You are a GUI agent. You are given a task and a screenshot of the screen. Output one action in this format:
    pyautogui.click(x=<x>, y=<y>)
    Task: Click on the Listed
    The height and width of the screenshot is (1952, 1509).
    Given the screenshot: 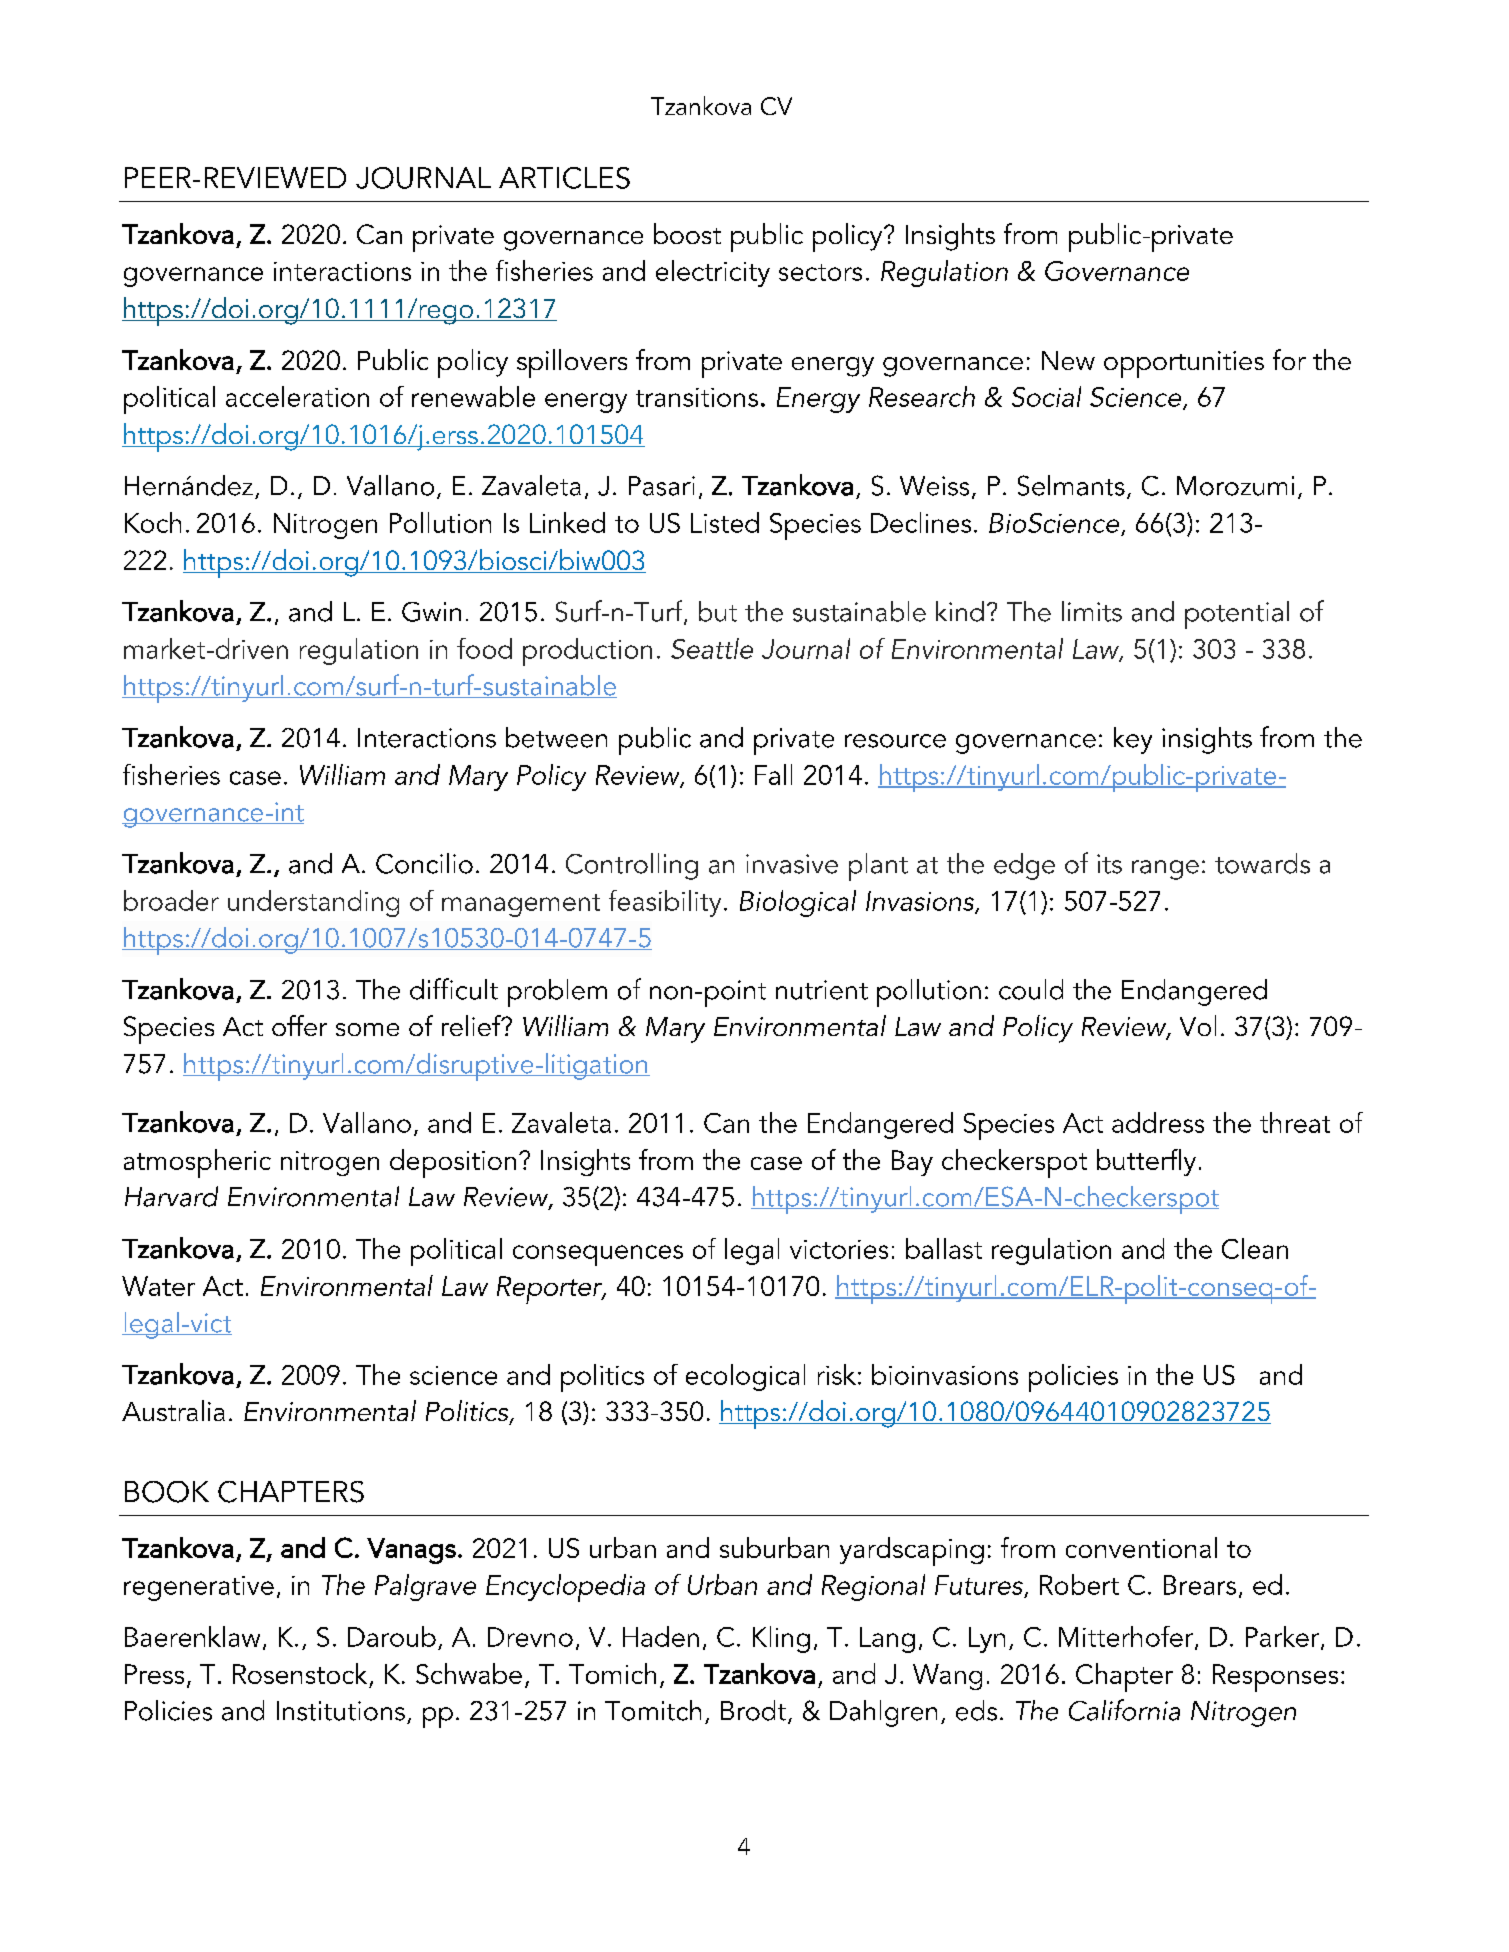 What is the action you would take?
    pyautogui.click(x=725, y=522)
